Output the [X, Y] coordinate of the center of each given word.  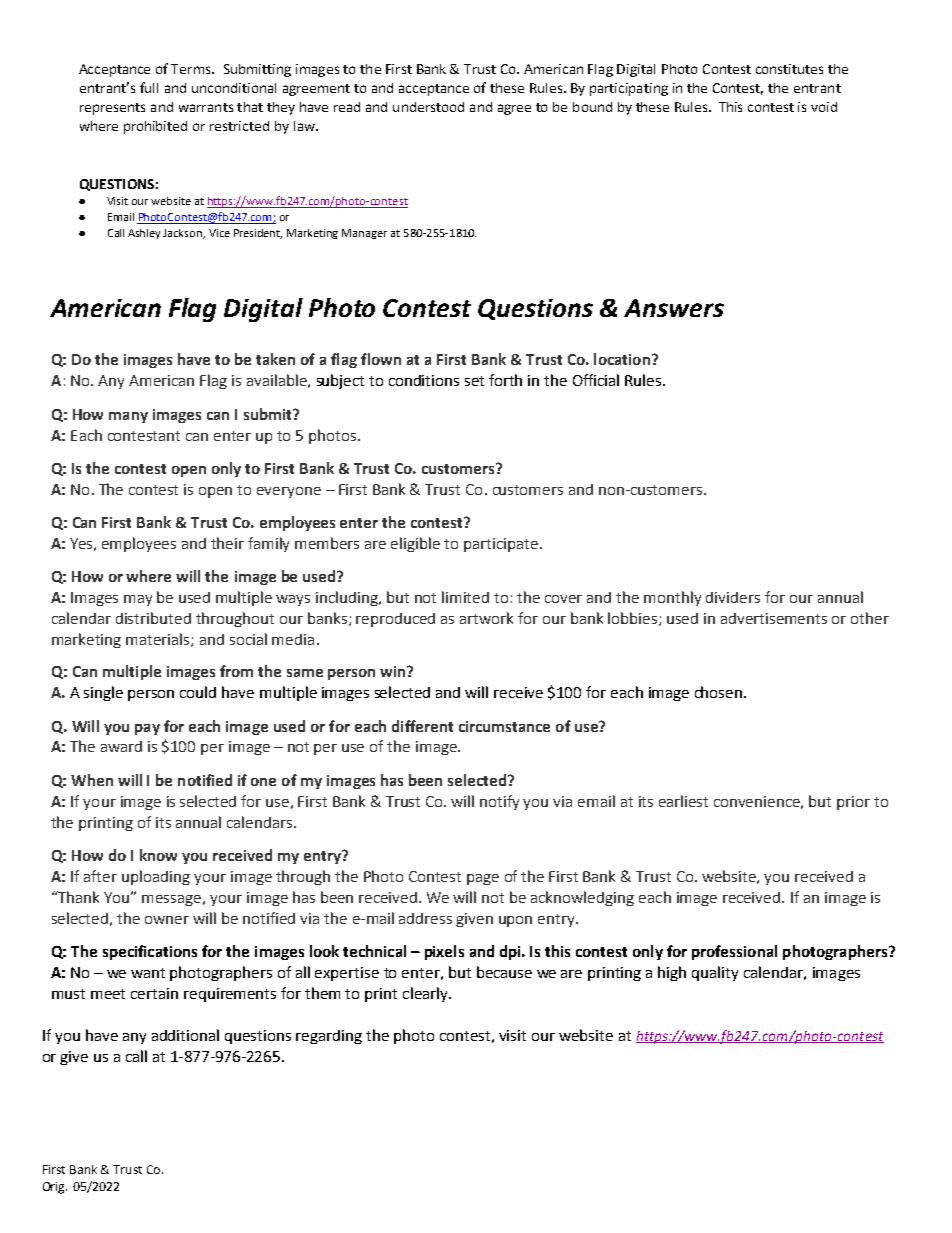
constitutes [789, 69]
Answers [674, 308]
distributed [153, 618]
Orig [55, 1188]
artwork [486, 618]
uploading [156, 877]
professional [734, 952]
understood [428, 107]
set [474, 381]
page [483, 879]
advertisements [774, 618]
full [149, 87]
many [128, 417]
